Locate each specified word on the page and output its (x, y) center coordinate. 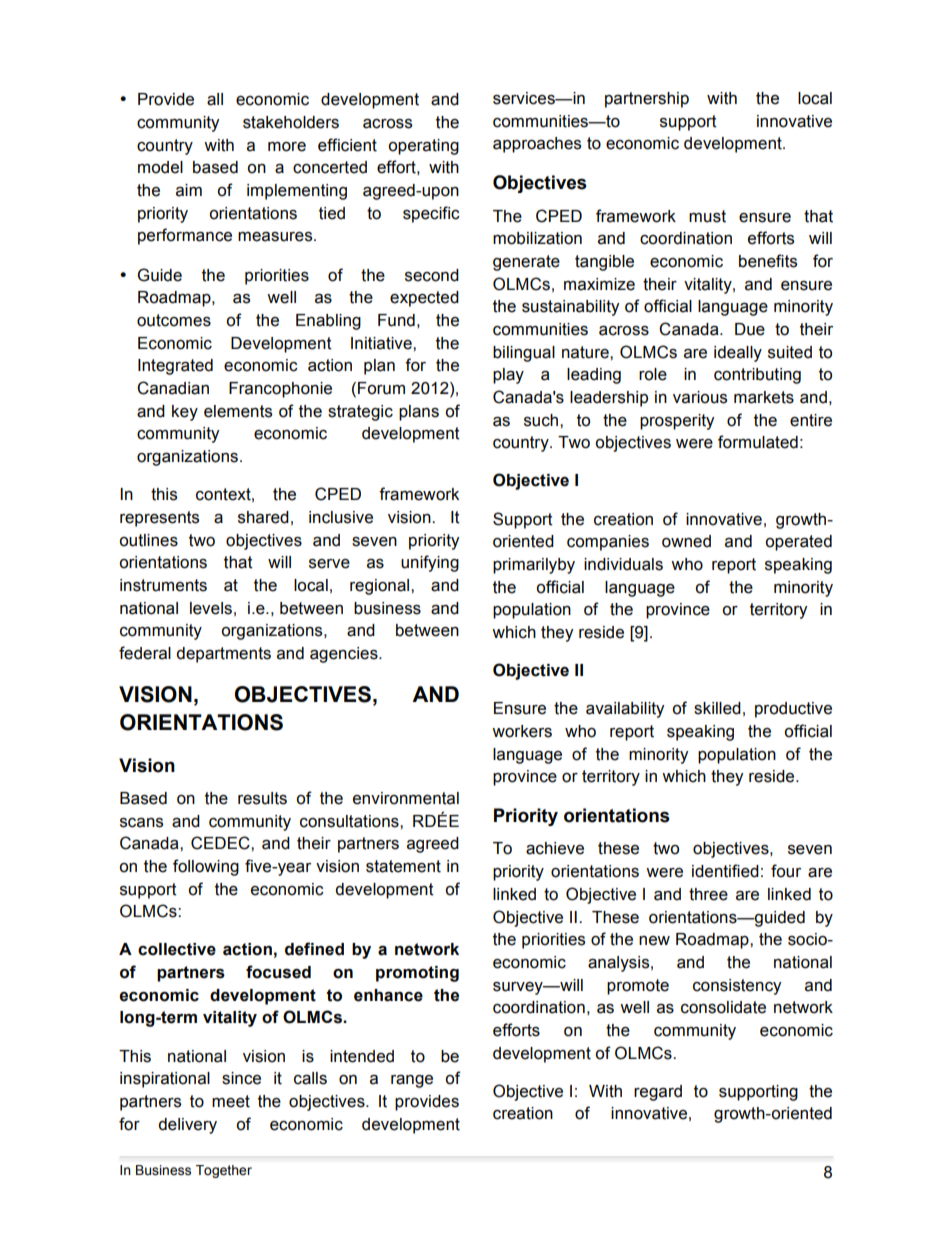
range (412, 1081)
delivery (187, 1126)
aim (189, 190)
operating (423, 147)
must (707, 216)
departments (223, 655)
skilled (717, 708)
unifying (430, 563)
